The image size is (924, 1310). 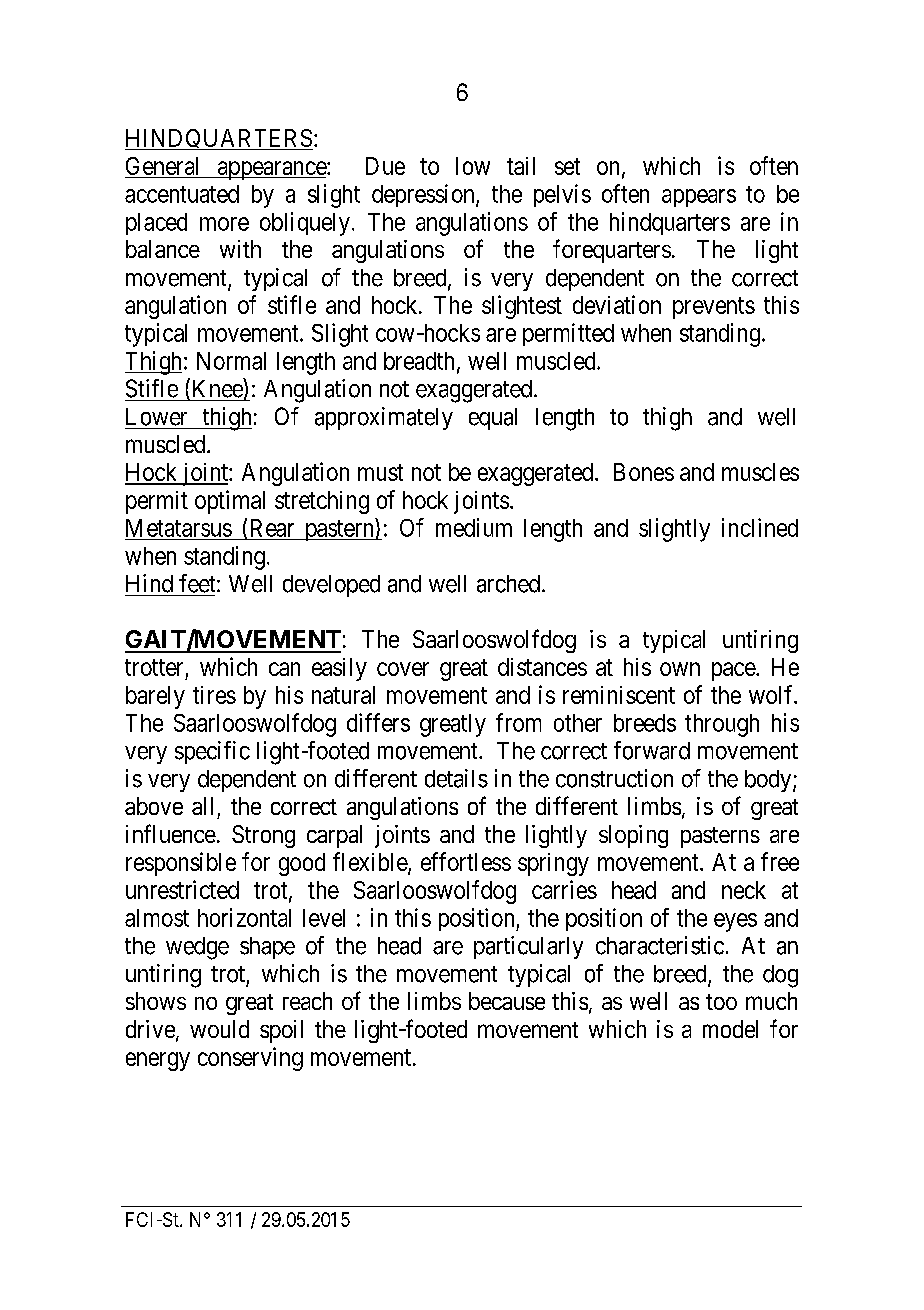 What do you see at coordinates (680, 669) in the page?
I see `own` at bounding box center [680, 669].
